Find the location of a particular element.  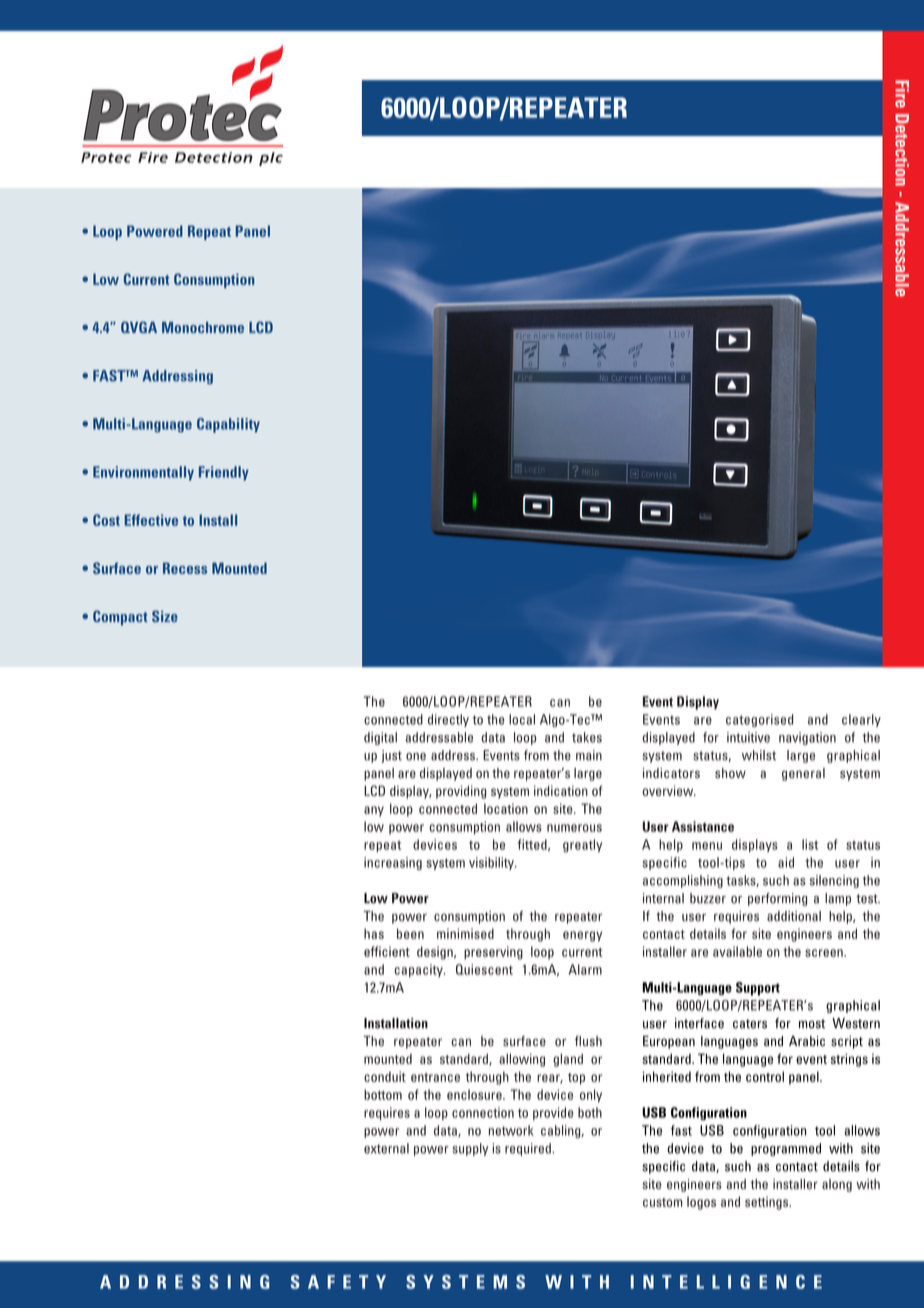

Friendly is located at coordinates (224, 473).
